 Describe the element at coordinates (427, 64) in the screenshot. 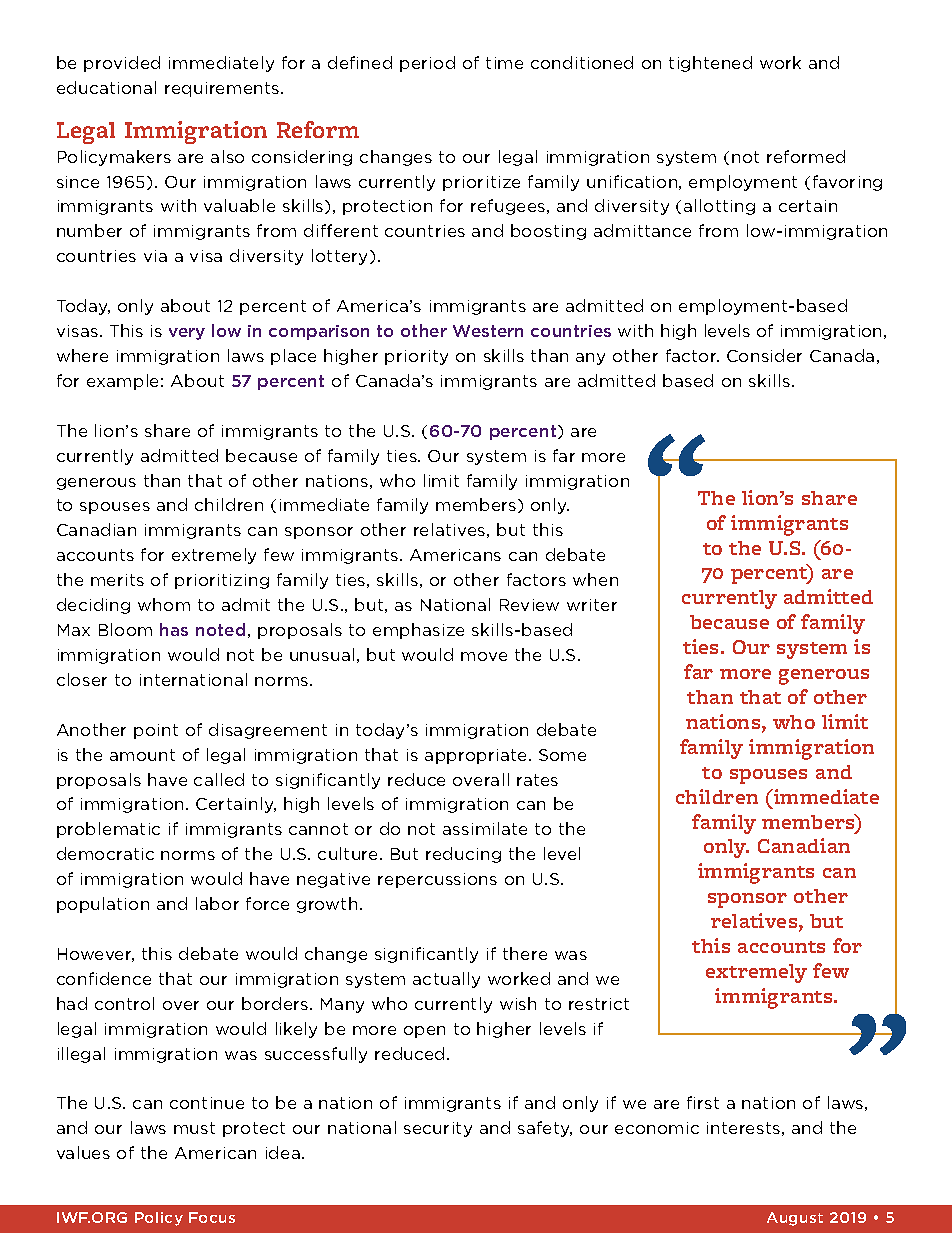

I see `period` at that location.
